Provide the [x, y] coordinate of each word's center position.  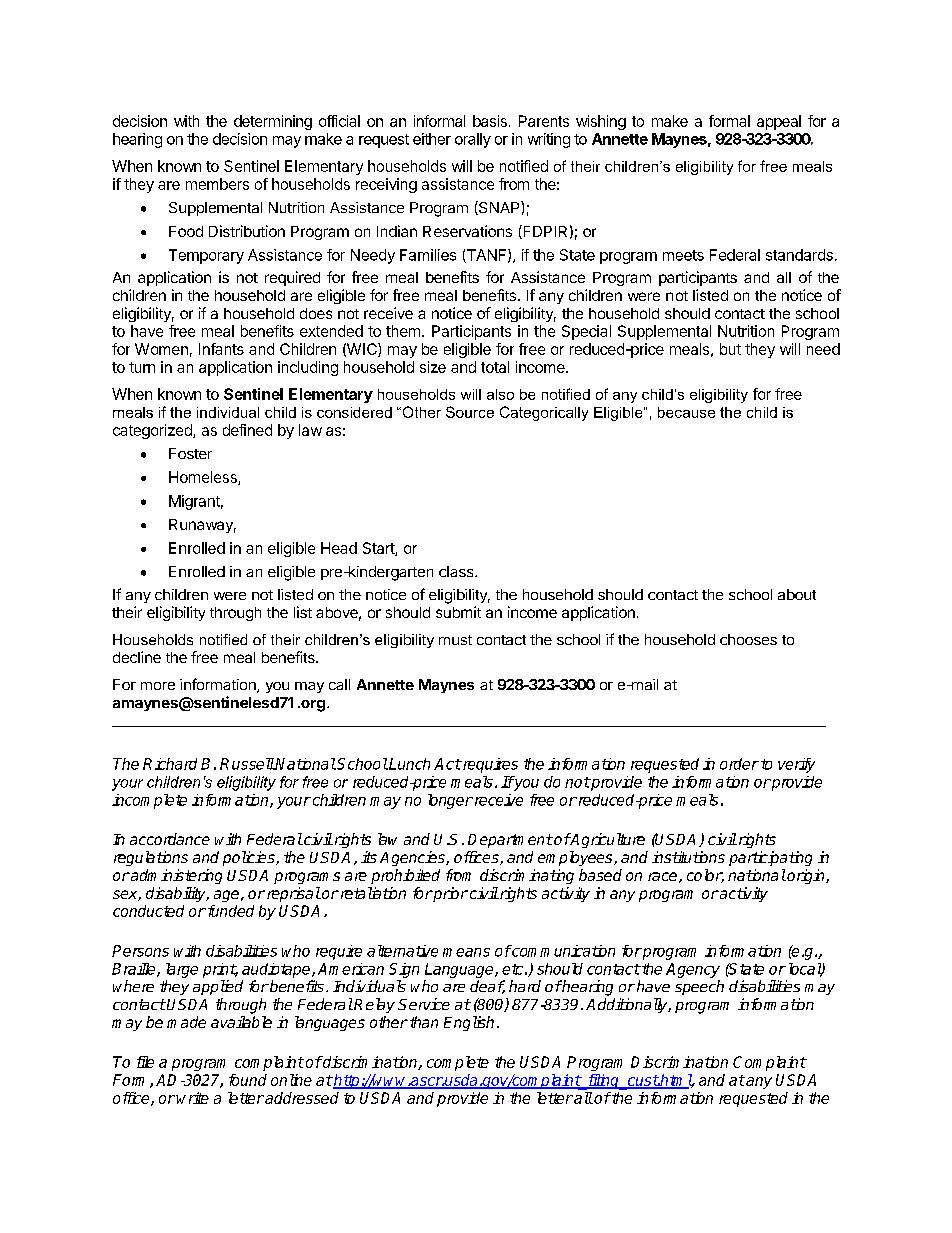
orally [473, 140]
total [495, 367]
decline [137, 657]
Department [510, 841]
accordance [170, 839]
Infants [221, 349]
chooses [748, 639]
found [248, 1080]
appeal [779, 122]
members [217, 184]
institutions [688, 857]
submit [458, 612]
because [686, 412]
